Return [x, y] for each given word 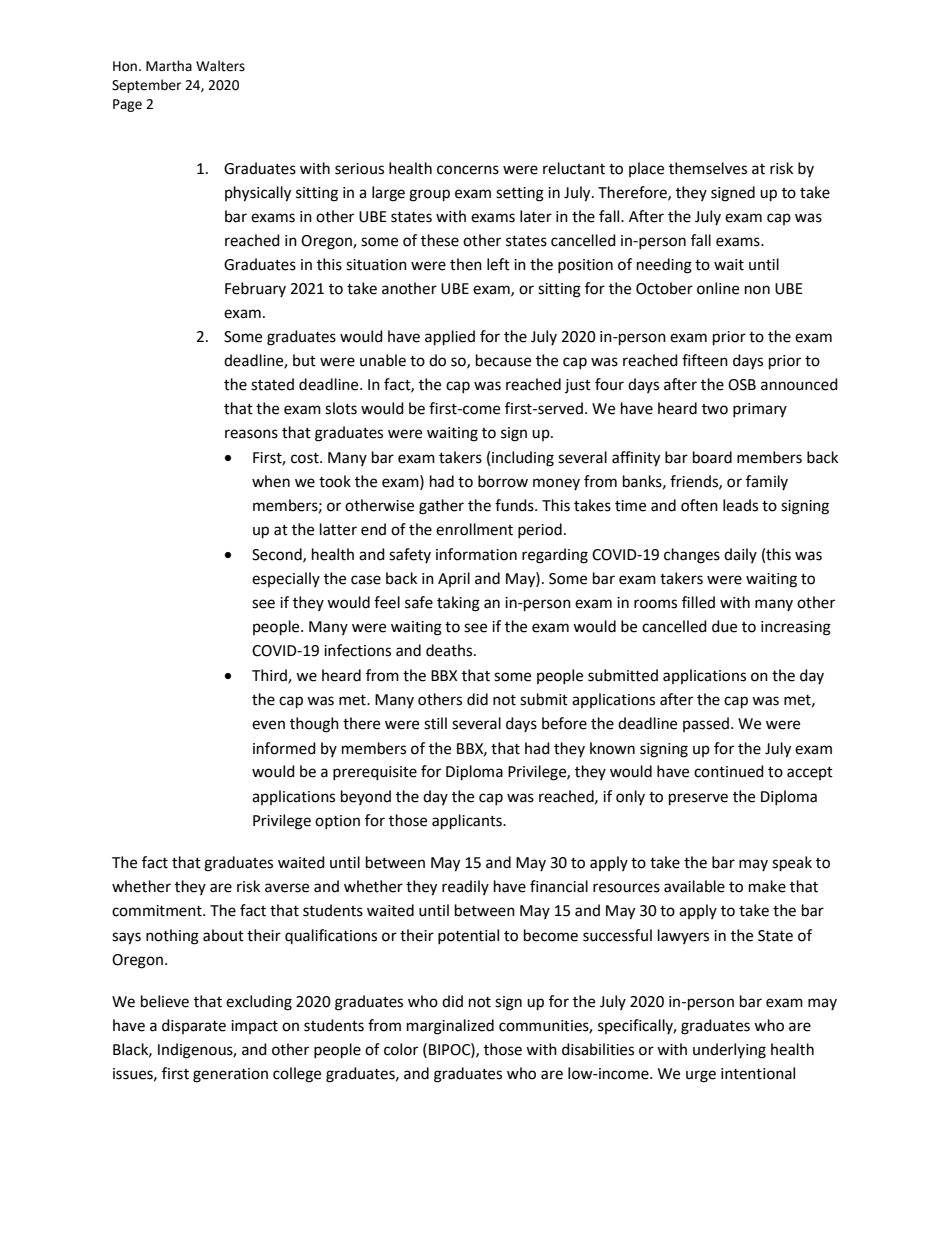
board [712, 457]
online [718, 288]
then [466, 264]
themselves [708, 168]
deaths [450, 650]
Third [270, 676]
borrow [503, 481]
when [271, 481]
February [255, 289]
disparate [194, 1026]
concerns [468, 170]
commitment [158, 911]
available [694, 886]
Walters [220, 66]
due [724, 626]
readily [465, 887]
